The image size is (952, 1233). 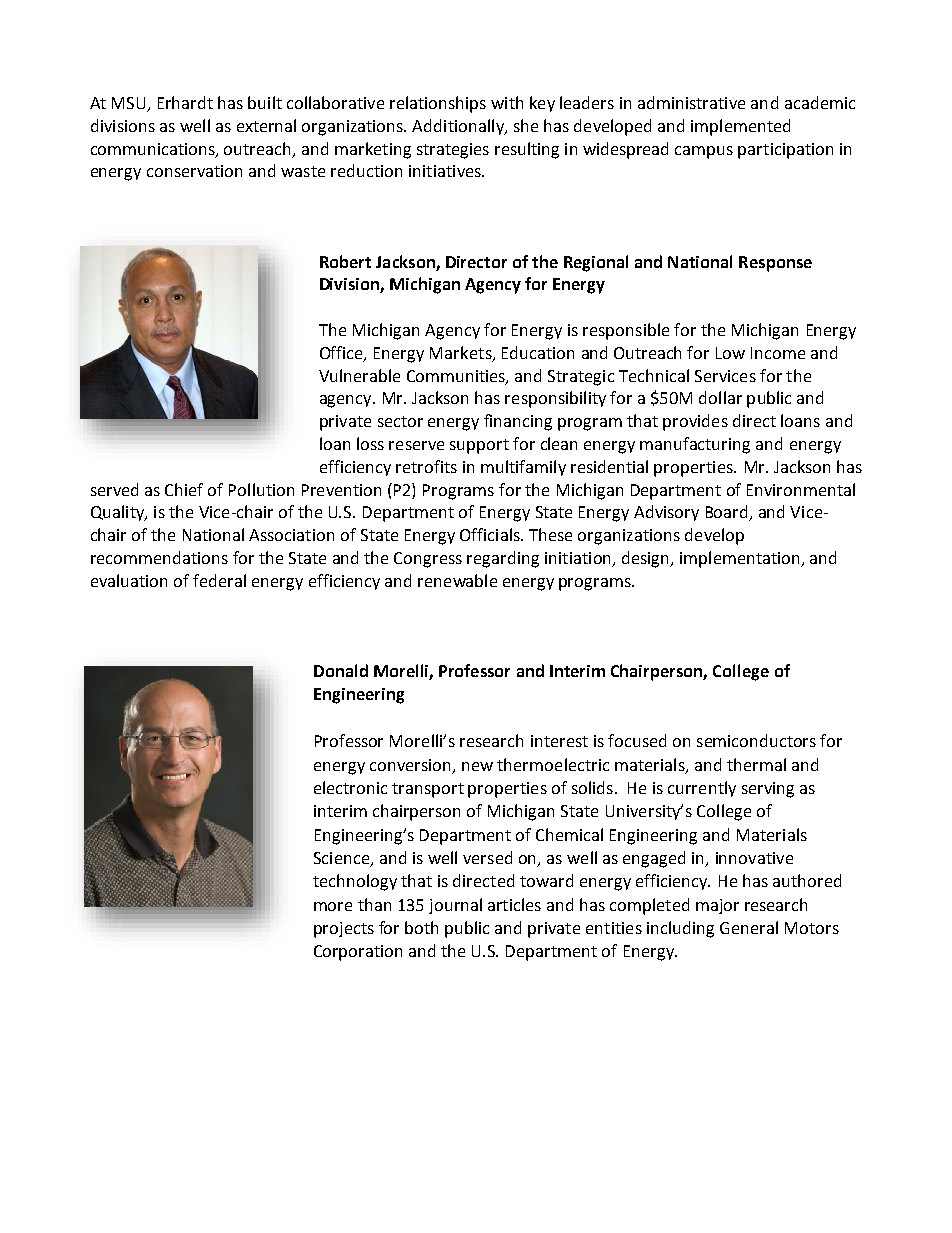 What do you see at coordinates (345, 261) in the screenshot?
I see `Robert` at bounding box center [345, 261].
